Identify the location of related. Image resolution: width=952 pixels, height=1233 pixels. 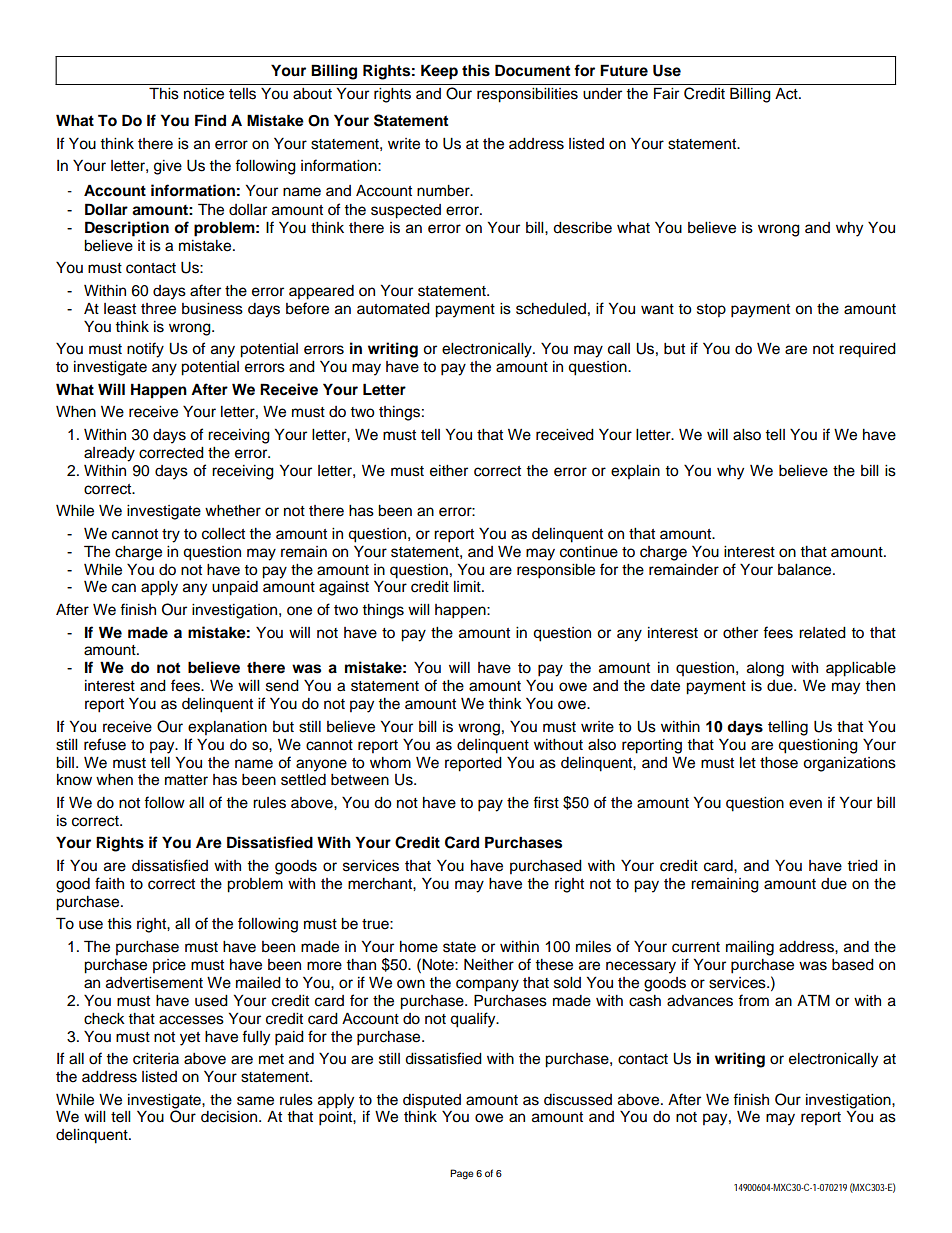
(822, 633).
